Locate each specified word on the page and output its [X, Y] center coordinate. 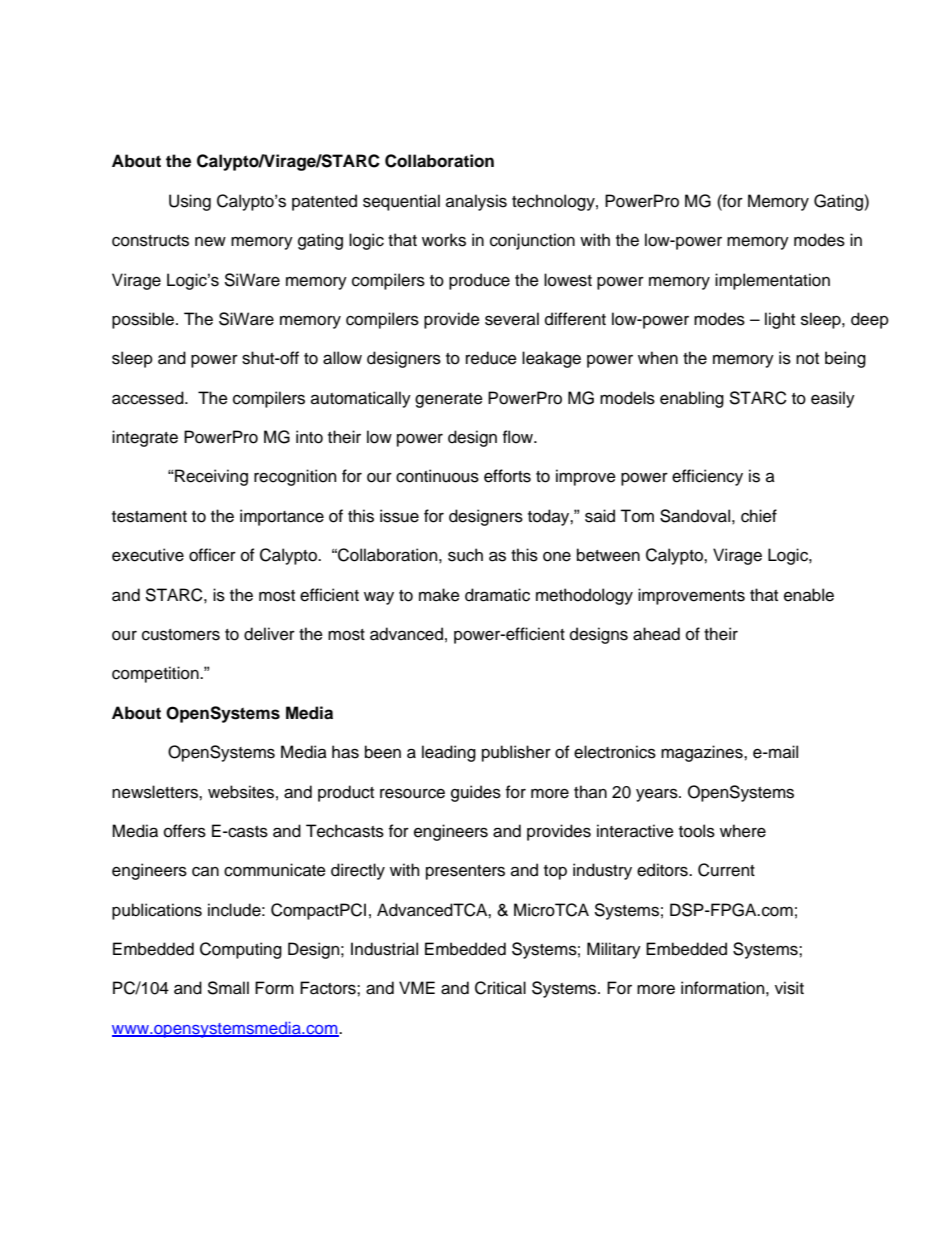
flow [519, 437]
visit [789, 988]
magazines [703, 753]
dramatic [497, 595]
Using [190, 202]
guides [476, 793]
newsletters [156, 792]
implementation [772, 281]
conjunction [532, 241]
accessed [149, 398]
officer [212, 555]
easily [833, 399]
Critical [500, 988]
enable [809, 595]
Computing [241, 950]
